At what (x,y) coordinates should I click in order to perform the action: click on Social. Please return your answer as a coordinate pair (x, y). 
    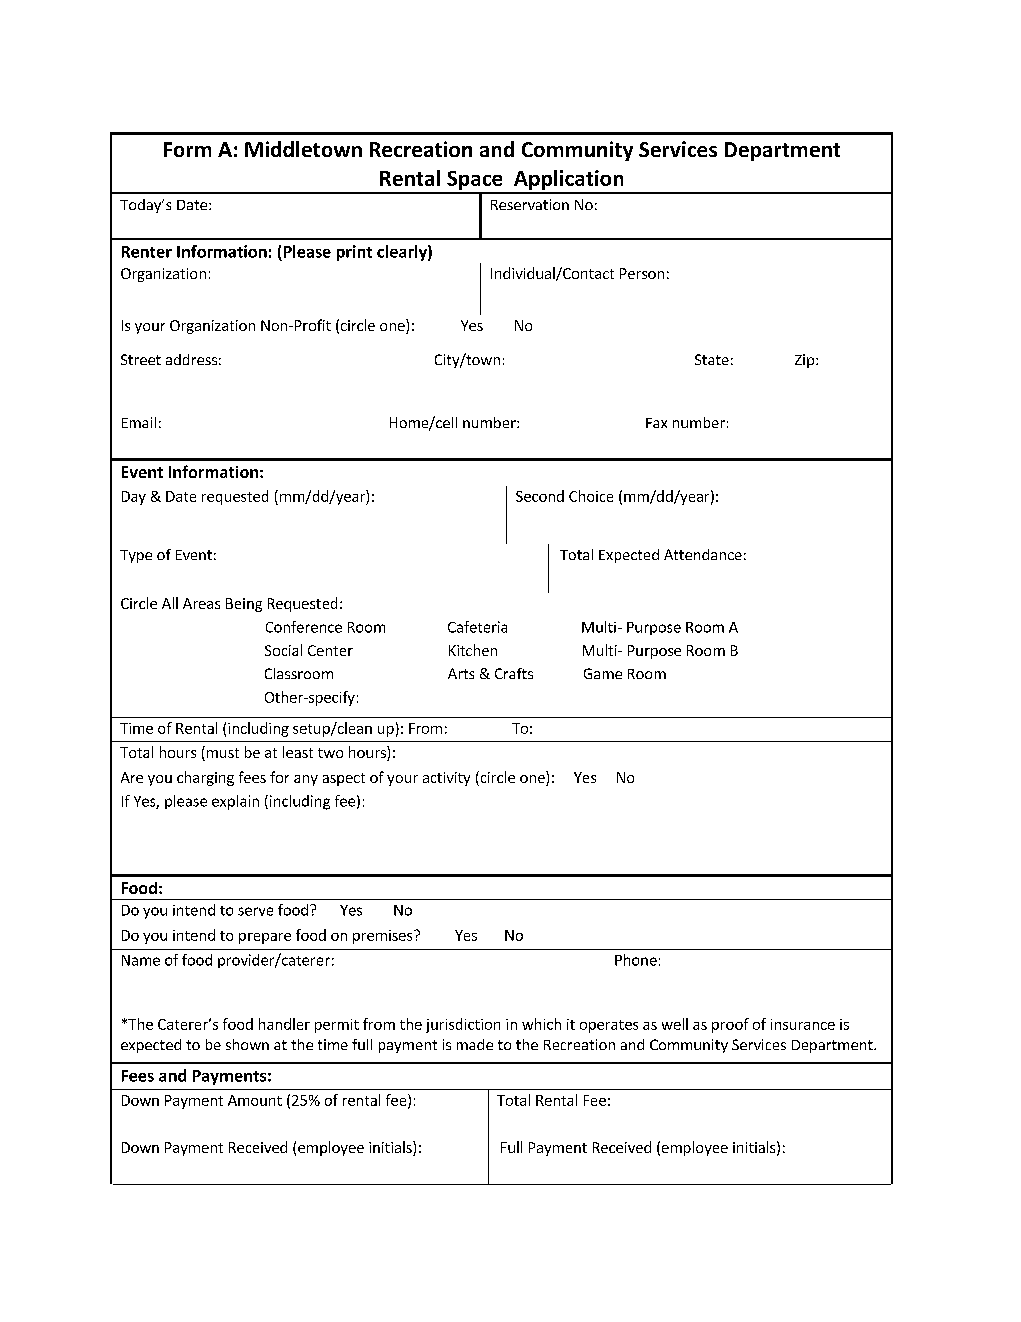
    Looking at the image, I should click on (283, 650).
